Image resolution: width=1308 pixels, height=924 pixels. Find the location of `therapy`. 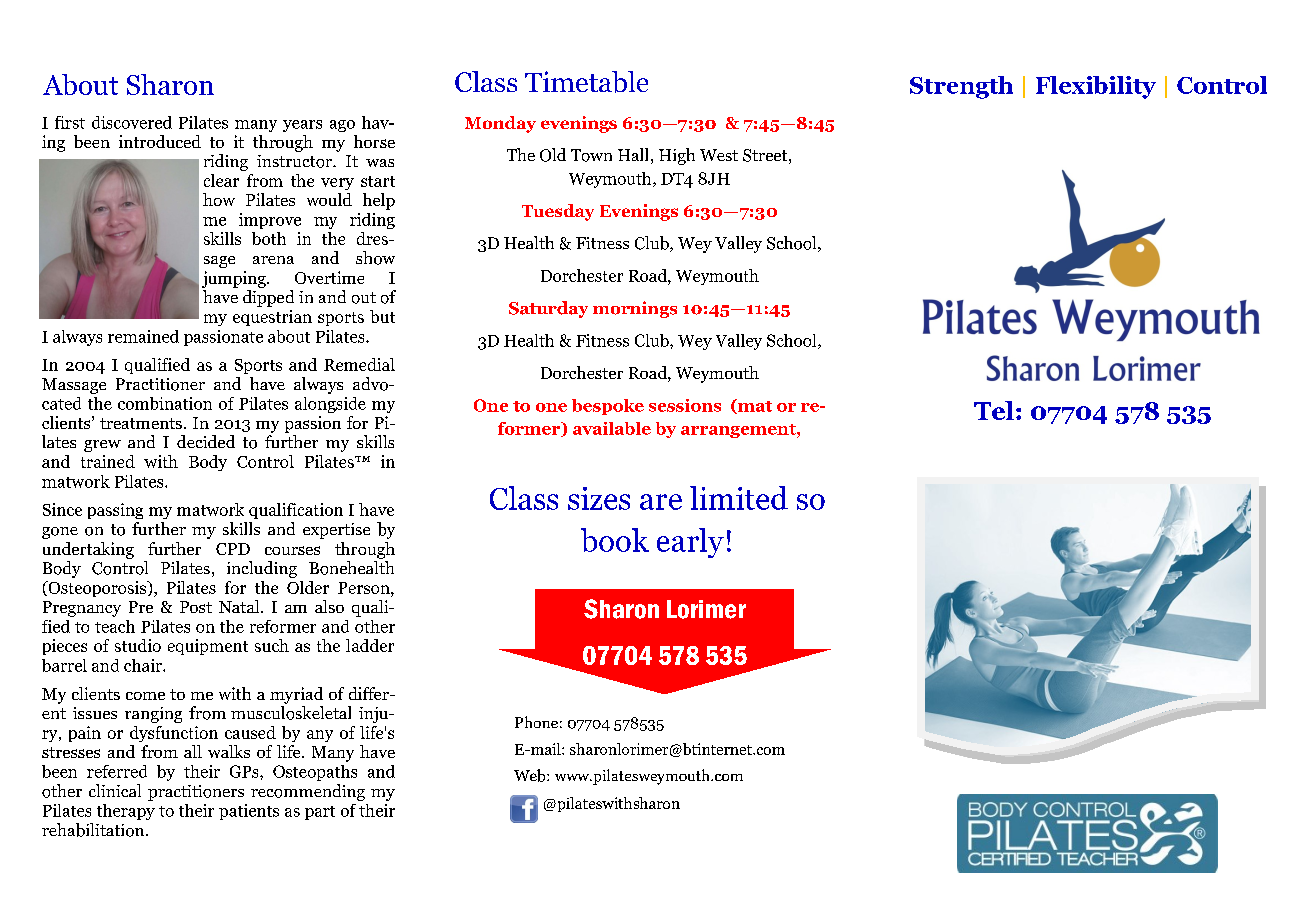

therapy is located at coordinates (126, 812).
